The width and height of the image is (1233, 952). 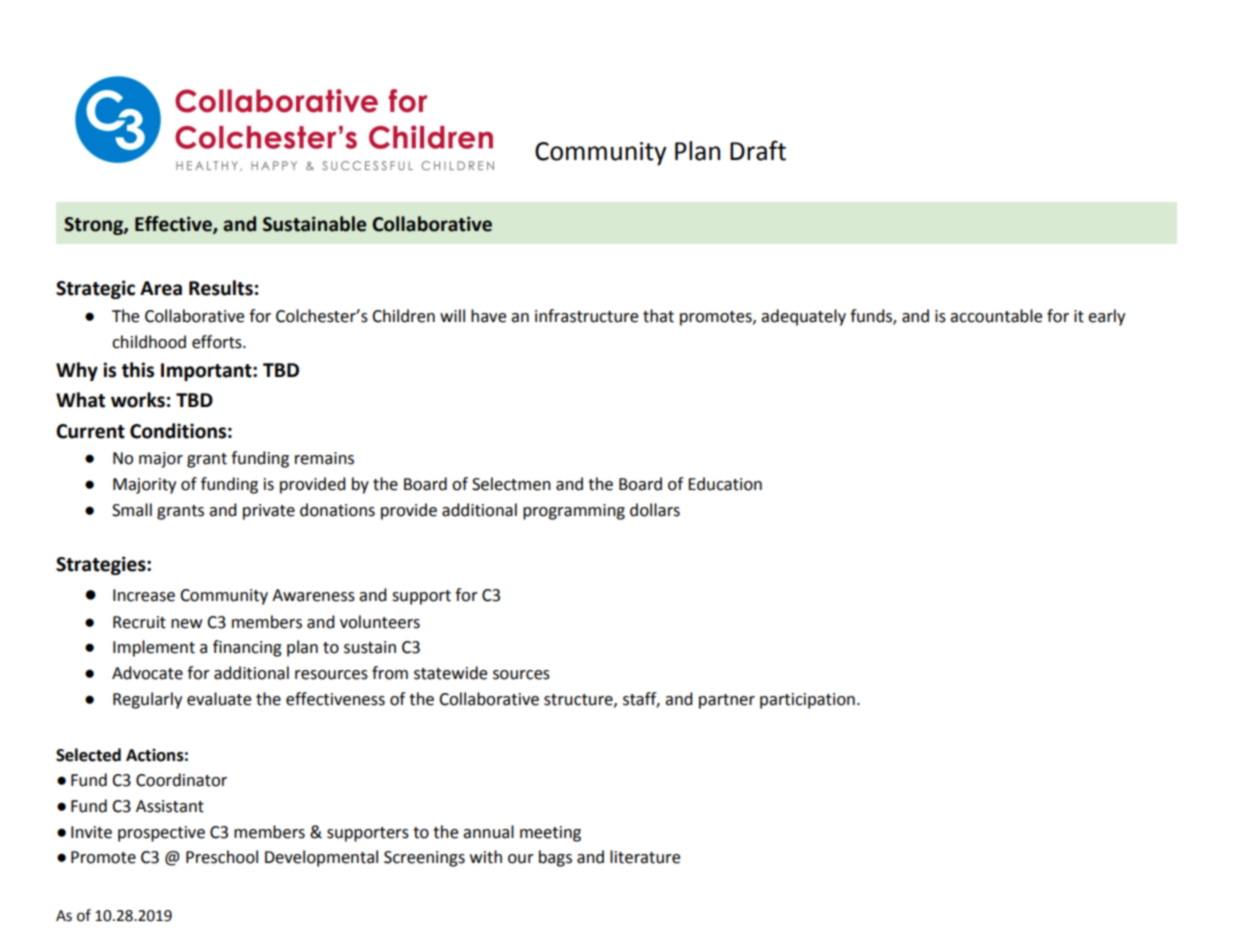 What do you see at coordinates (138, 400) in the image?
I see `works` at bounding box center [138, 400].
